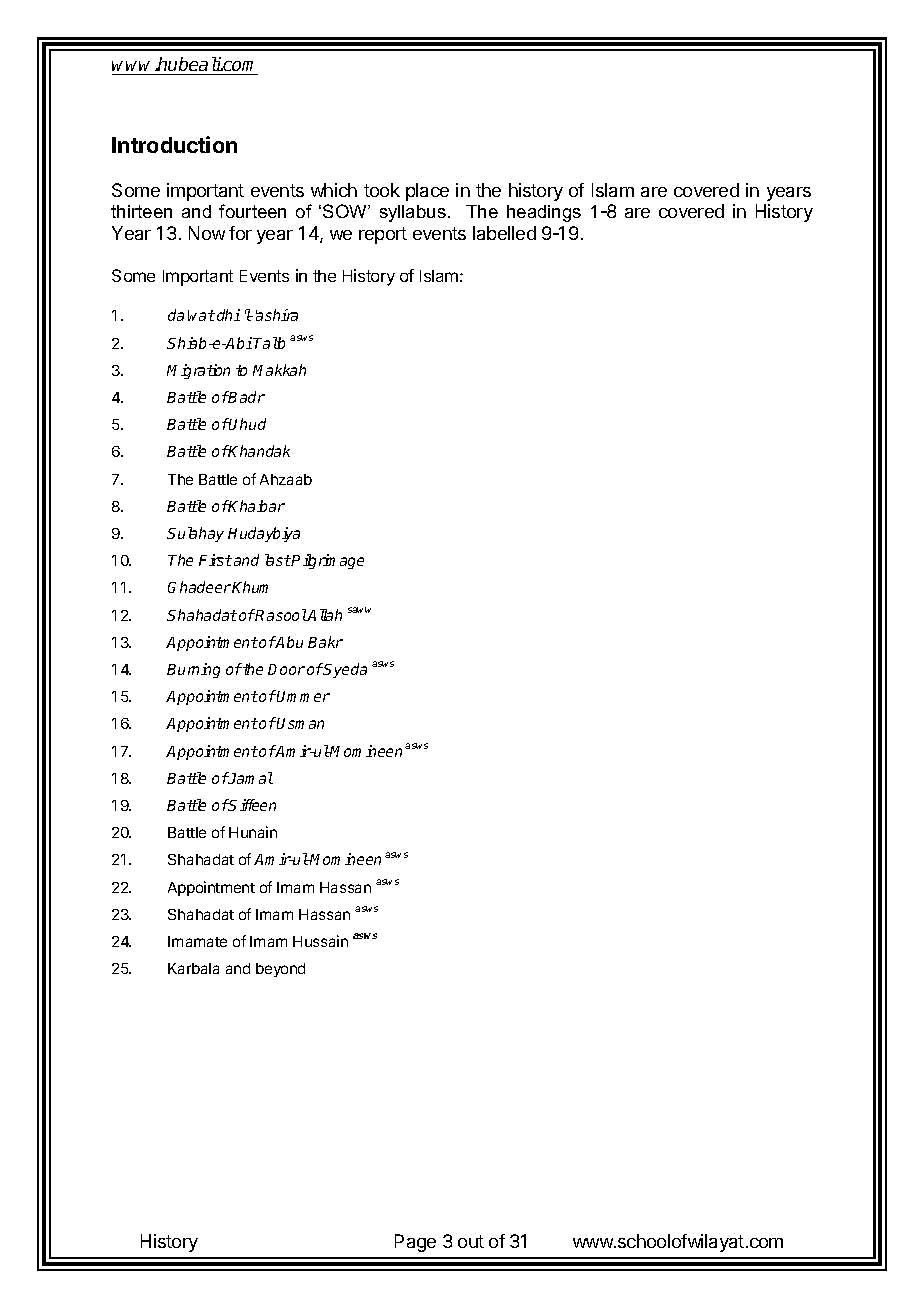 The height and width of the image is (1308, 924). What do you see at coordinates (415, 1243) in the image?
I see `Page` at bounding box center [415, 1243].
